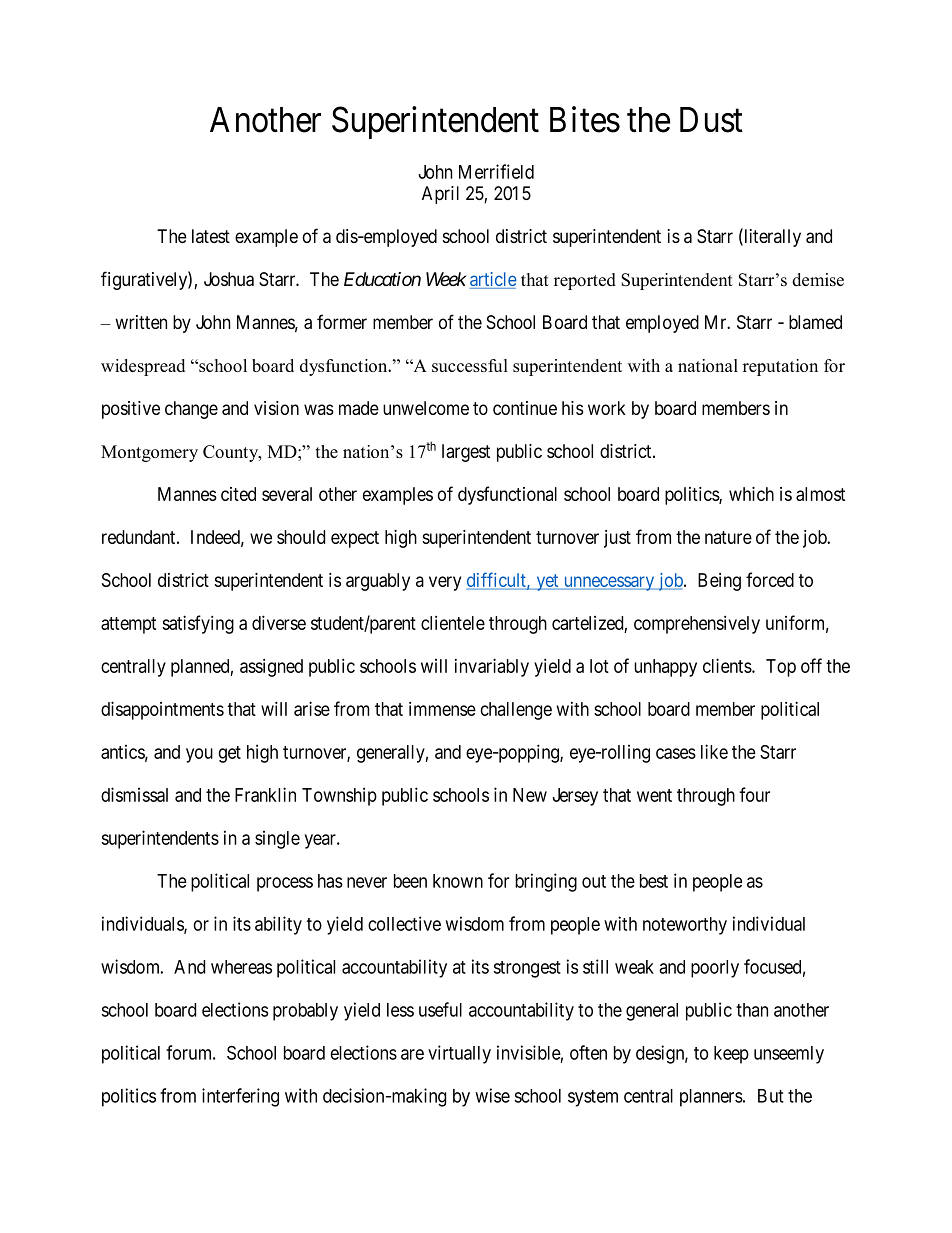  Describe the element at coordinates (719, 582) in the screenshot. I see `Being` at that location.
